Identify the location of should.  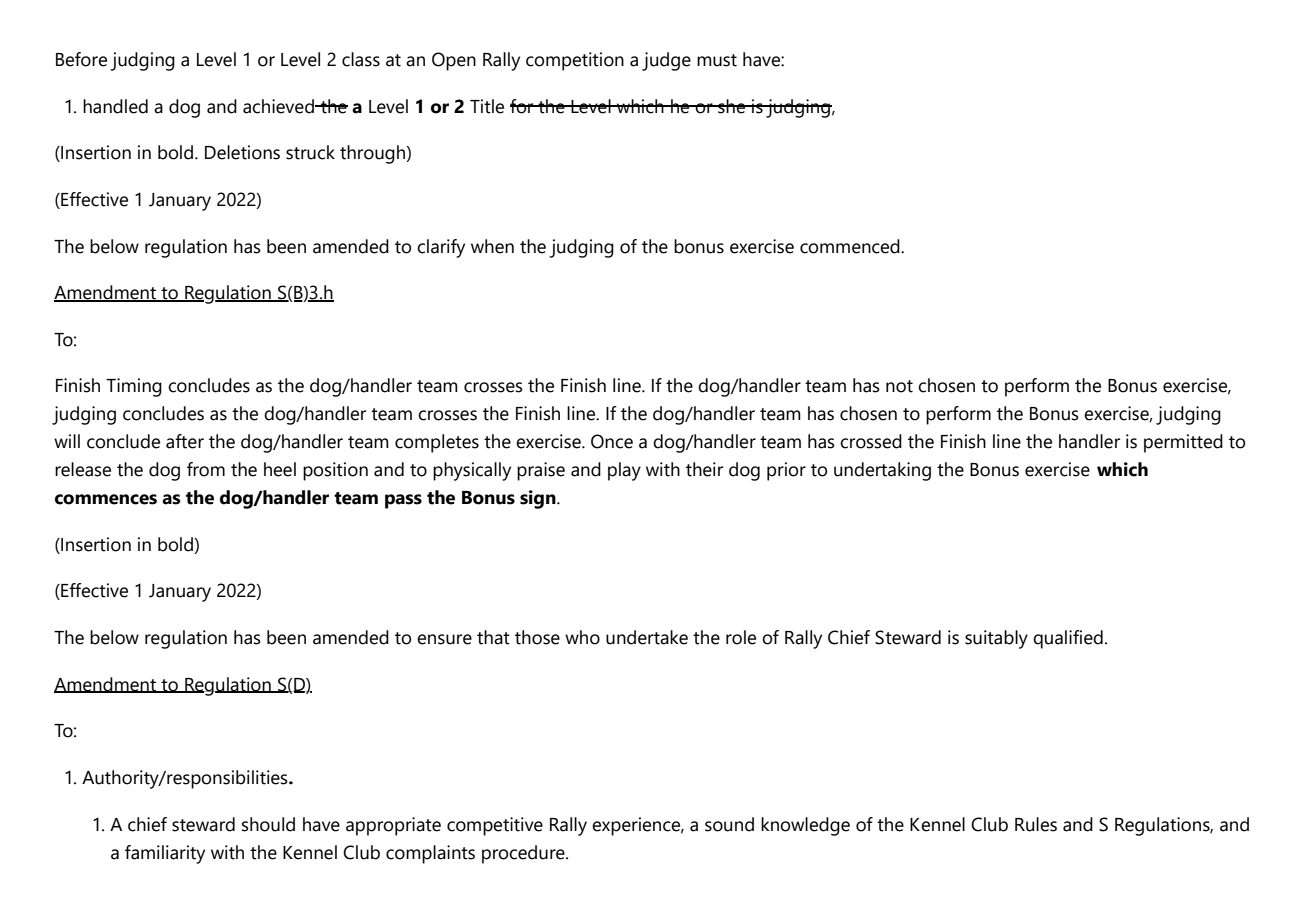
(268, 824).
